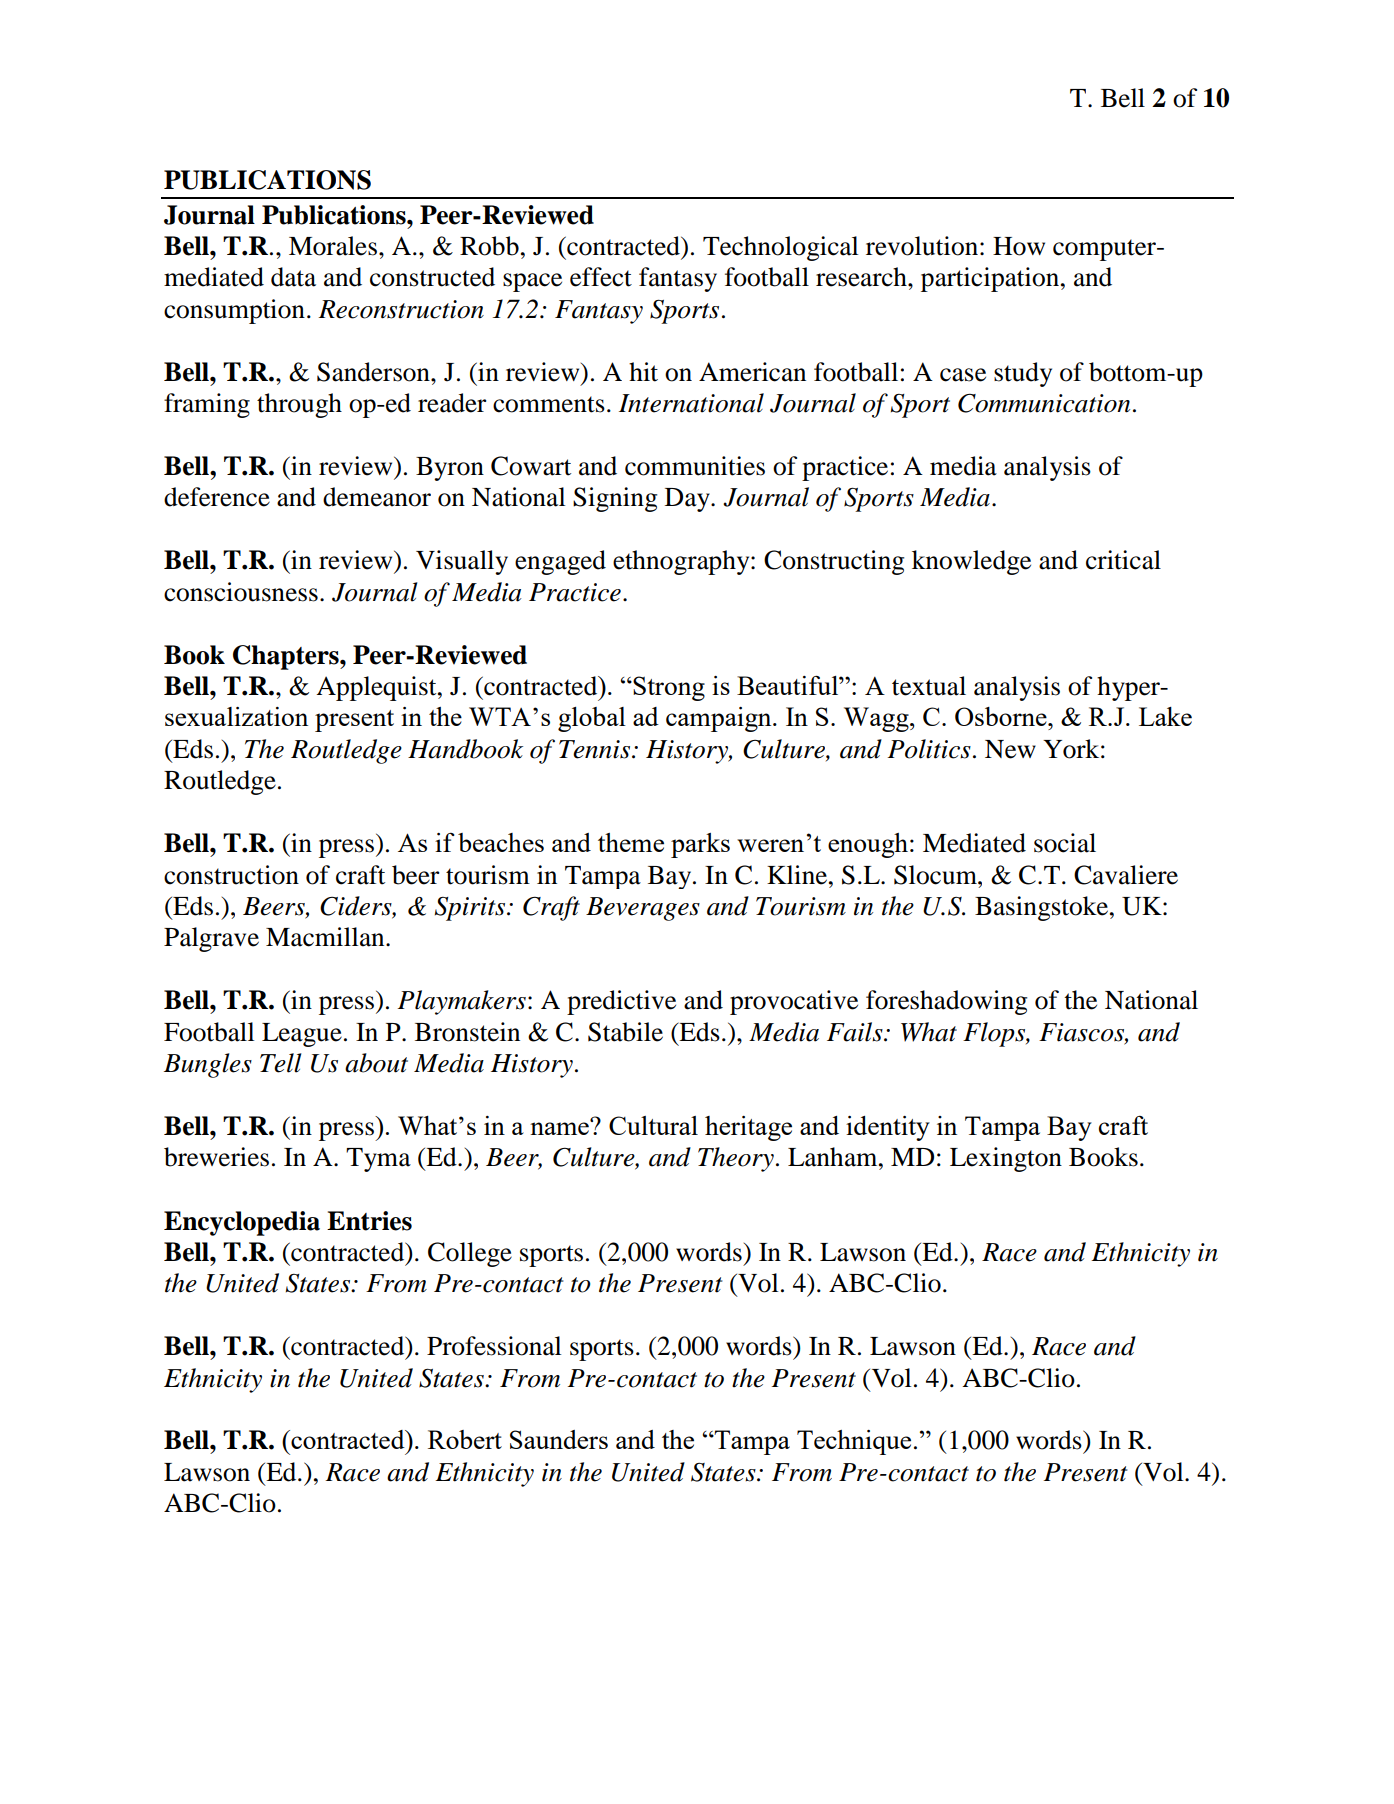 This document has width=1394, height=1804. What do you see at coordinates (653, 1125) in the document?
I see `Cultural` at bounding box center [653, 1125].
